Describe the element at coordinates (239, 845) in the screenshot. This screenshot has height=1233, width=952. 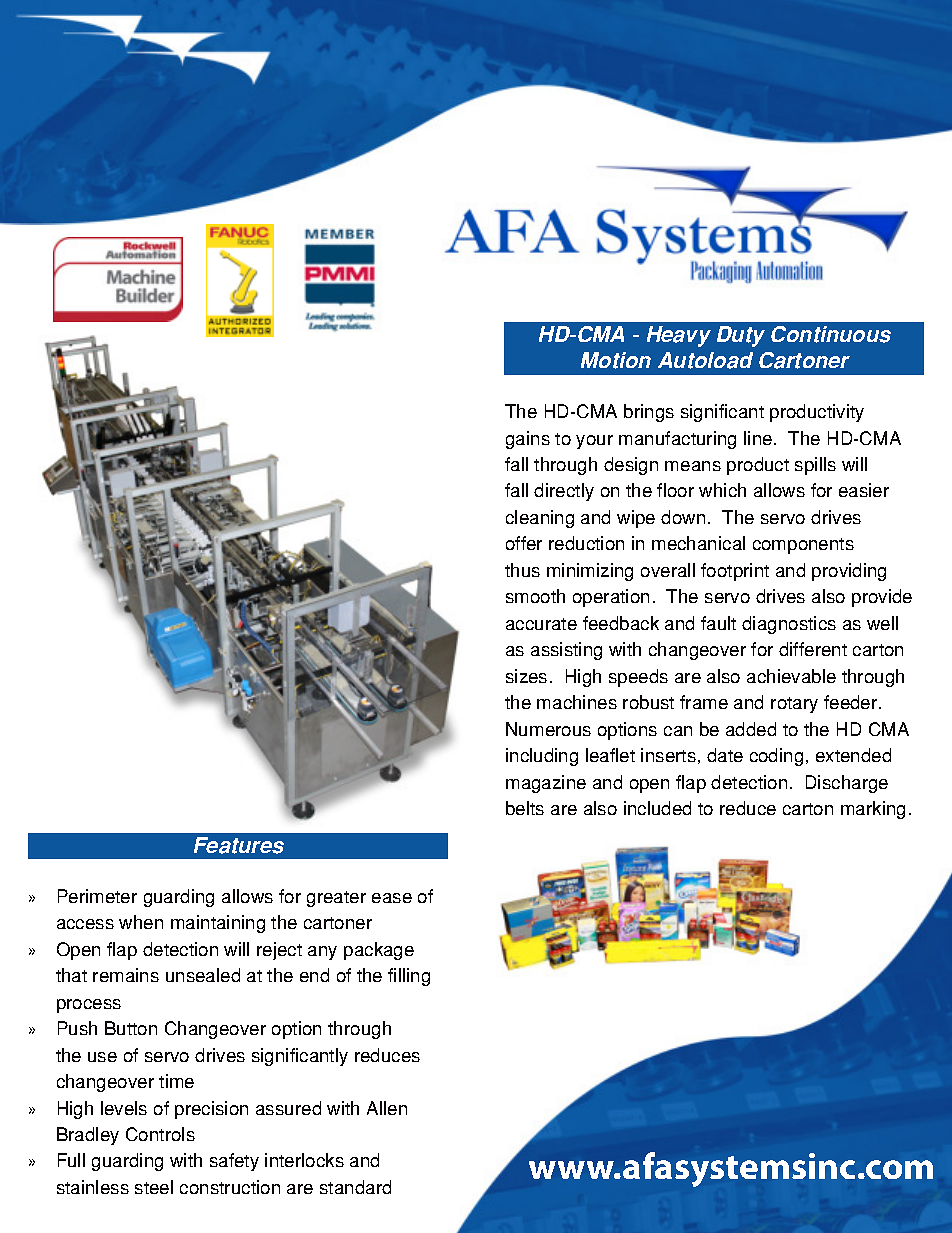
I see `Features` at that location.
